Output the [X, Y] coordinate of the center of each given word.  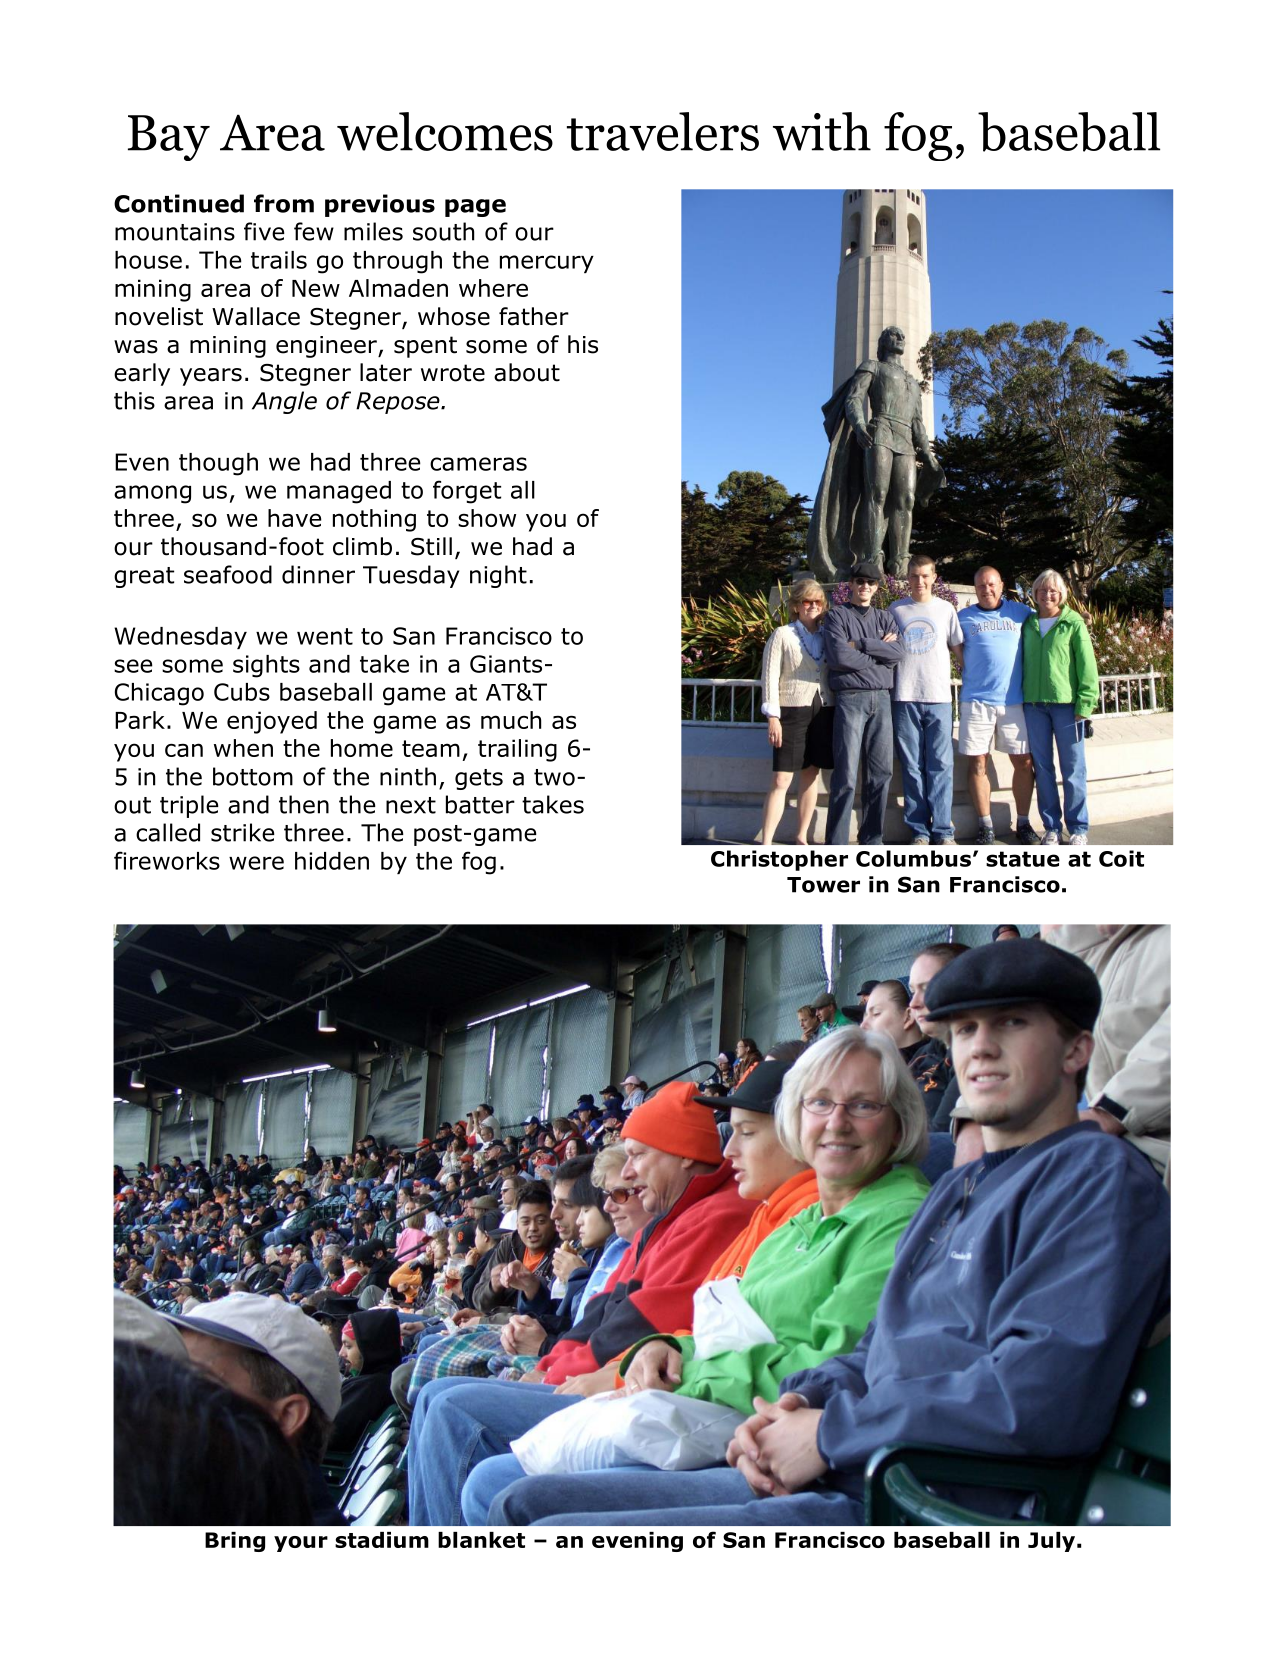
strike [243, 832]
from [284, 203]
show [487, 518]
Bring [235, 1542]
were [256, 863]
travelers [663, 131]
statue [1023, 859]
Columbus [913, 858]
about [527, 372]
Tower [823, 885]
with [822, 131]
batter [480, 804]
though [218, 464]
